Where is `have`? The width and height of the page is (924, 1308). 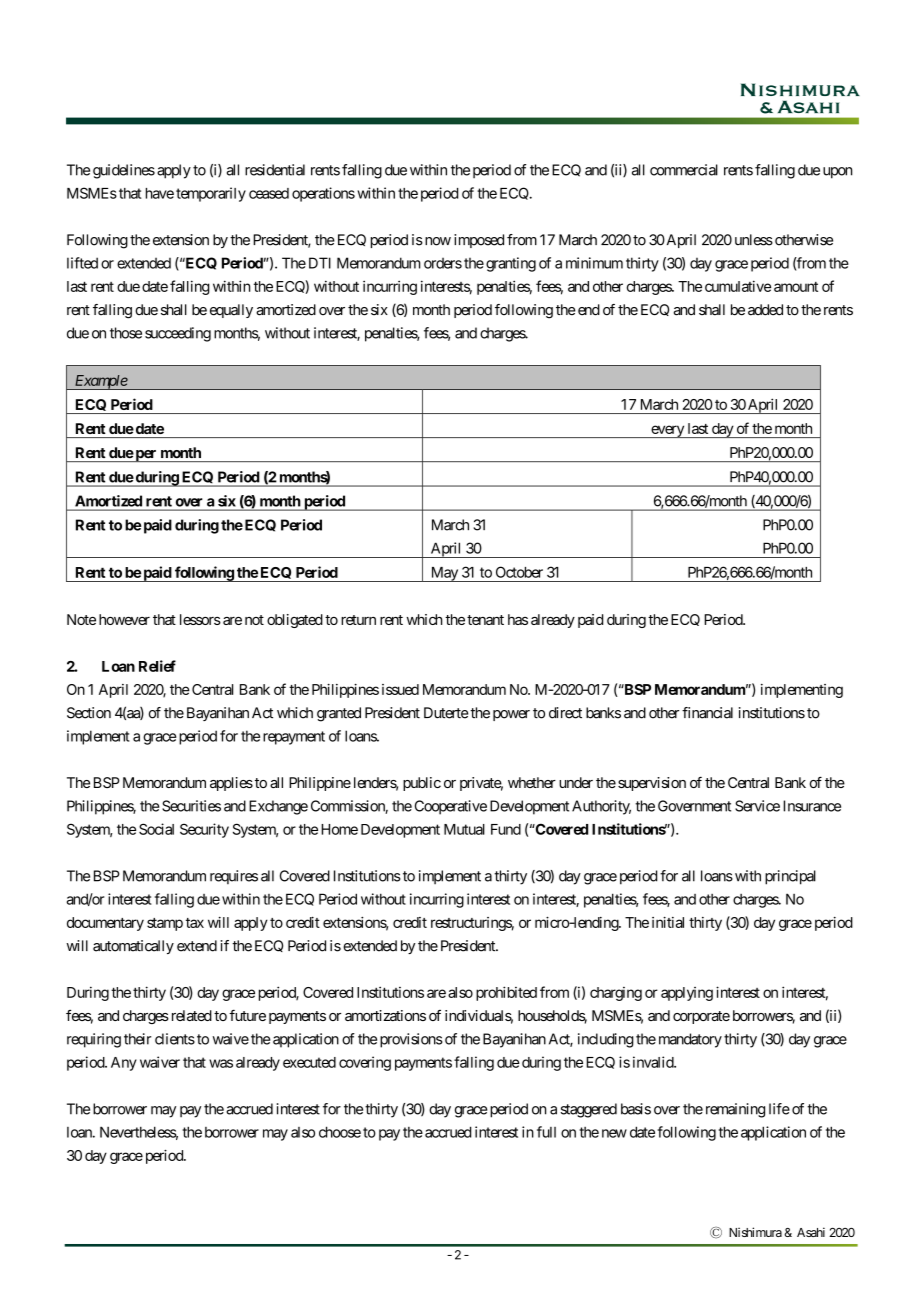 have is located at coordinates (160, 193).
